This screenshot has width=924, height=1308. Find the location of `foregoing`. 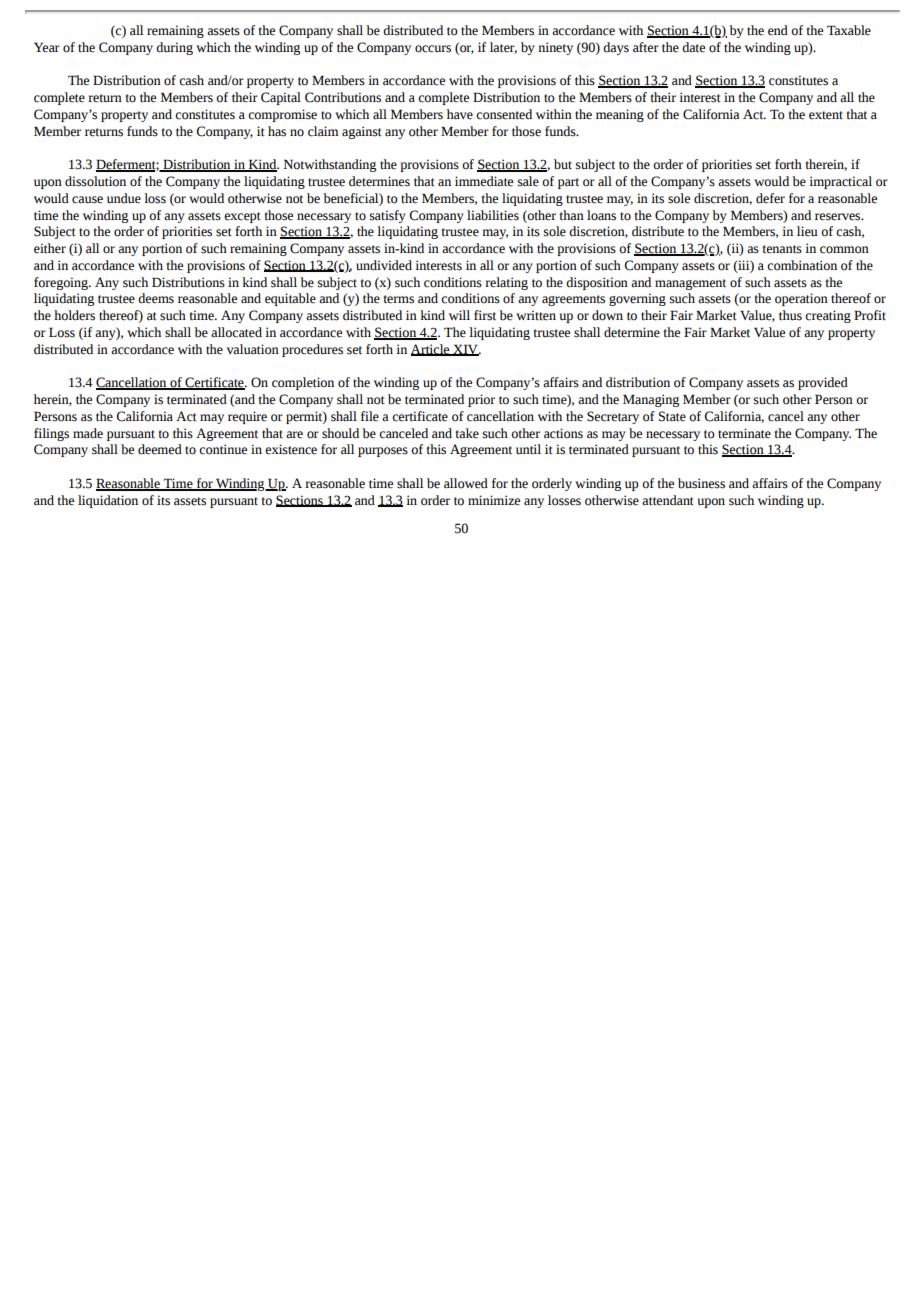

foregoing is located at coordinates (62, 283).
